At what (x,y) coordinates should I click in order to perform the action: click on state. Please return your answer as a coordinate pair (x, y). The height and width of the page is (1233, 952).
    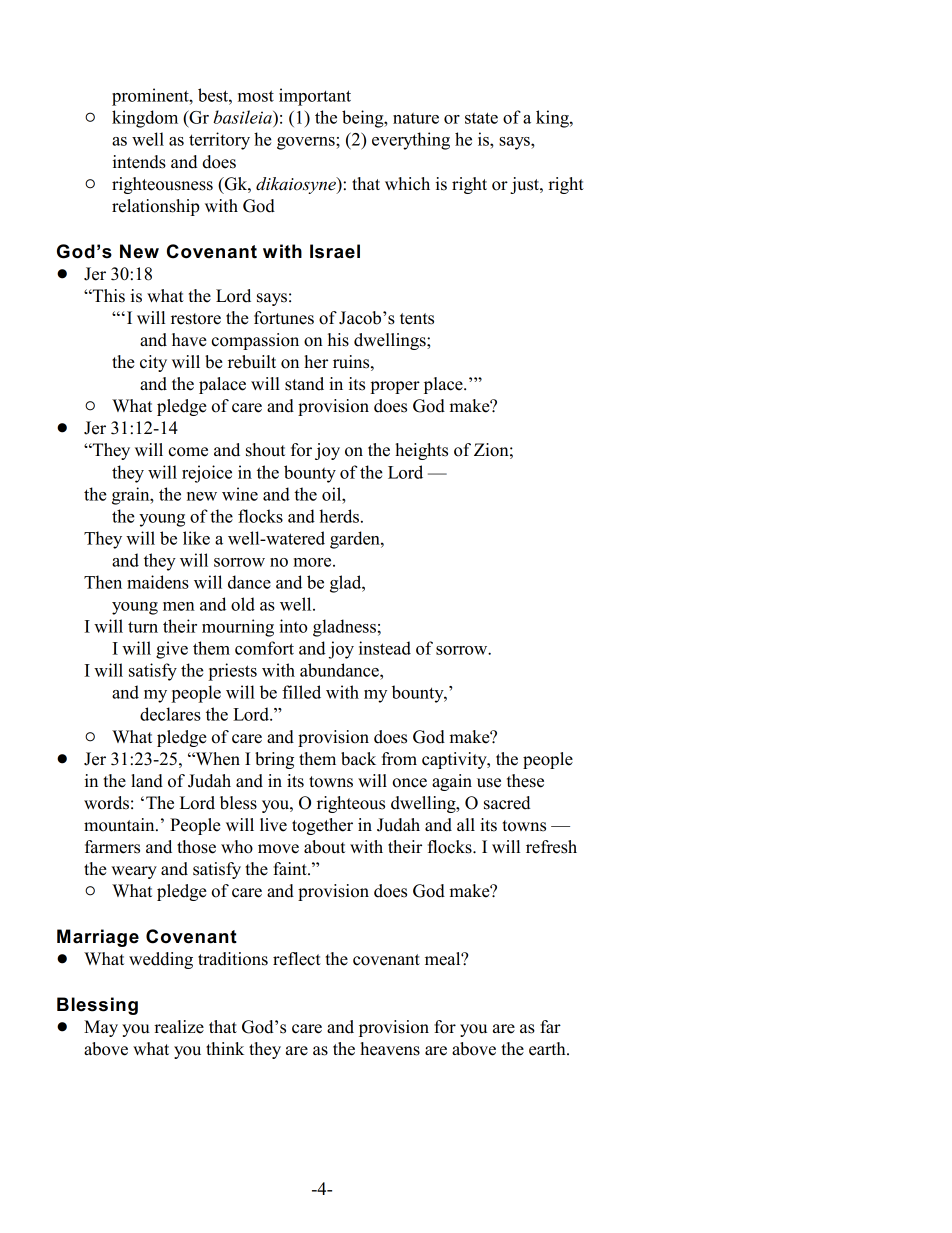
    Looking at the image, I should click on (481, 118).
